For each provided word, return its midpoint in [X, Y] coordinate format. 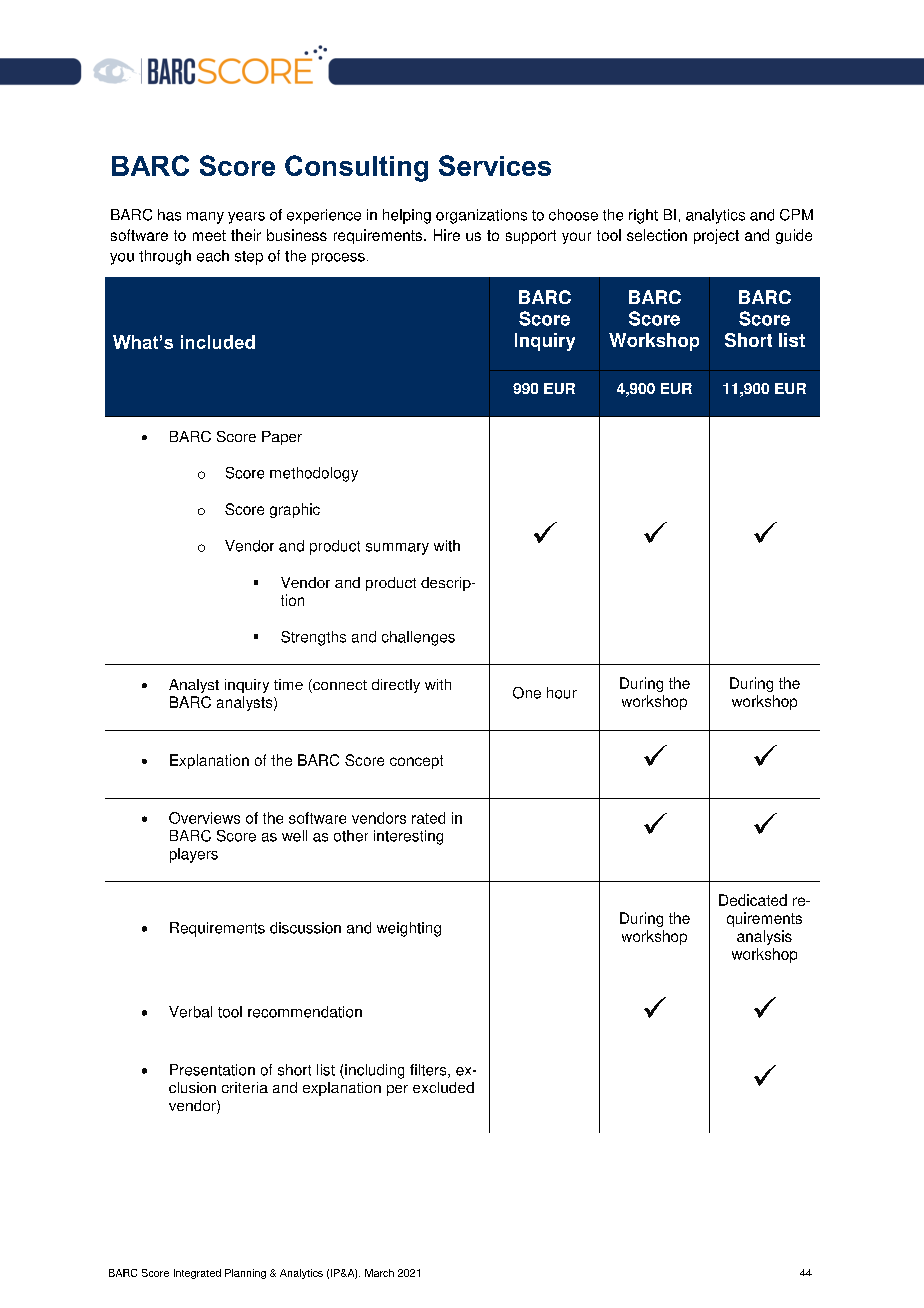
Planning [245, 1274]
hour [562, 693]
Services [495, 165]
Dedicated [753, 900]
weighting [409, 929]
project [716, 236]
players [194, 855]
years [246, 218]
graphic [295, 510]
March [379, 1273]
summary [397, 549]
